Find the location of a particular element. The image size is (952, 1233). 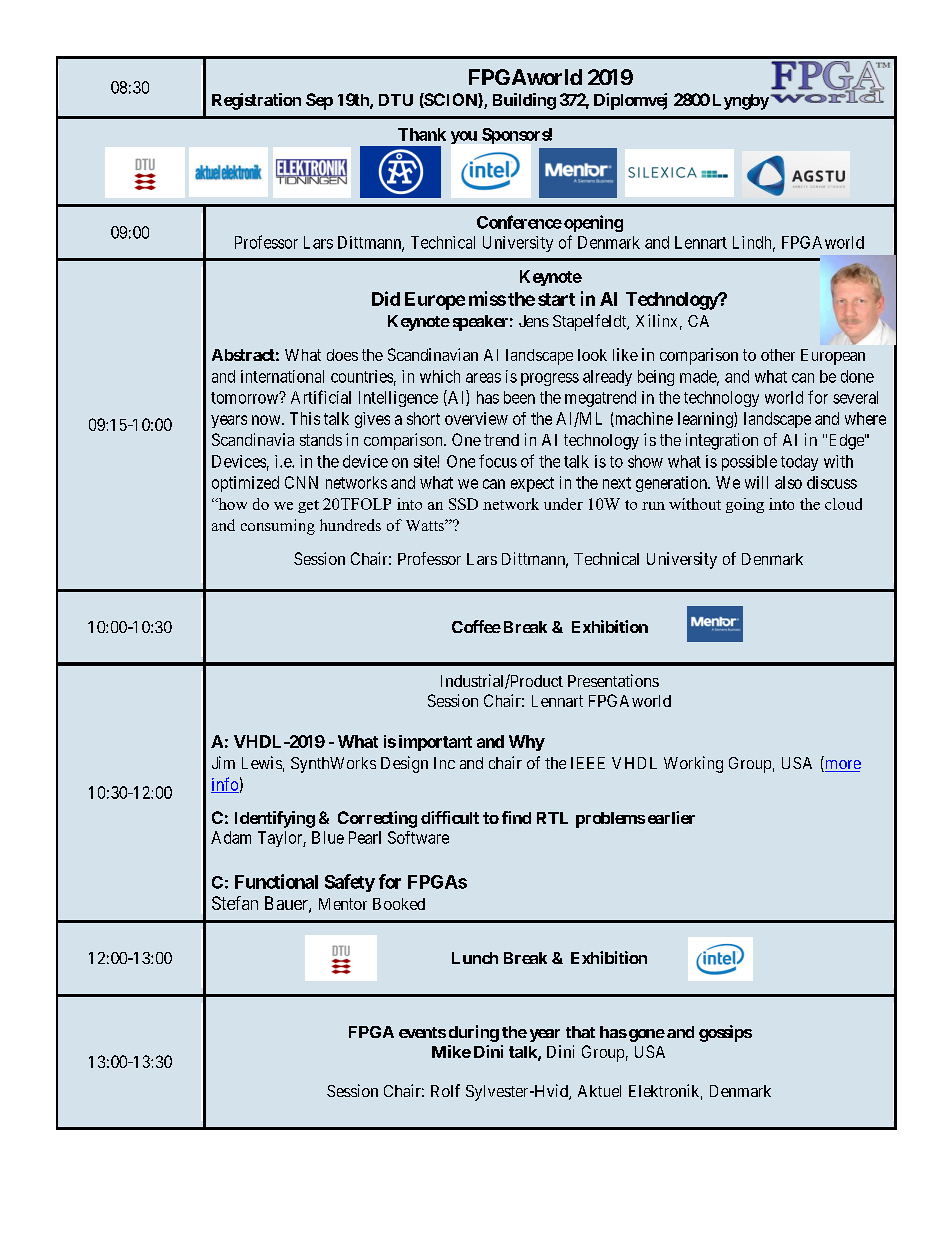

that is located at coordinates (580, 1032).
